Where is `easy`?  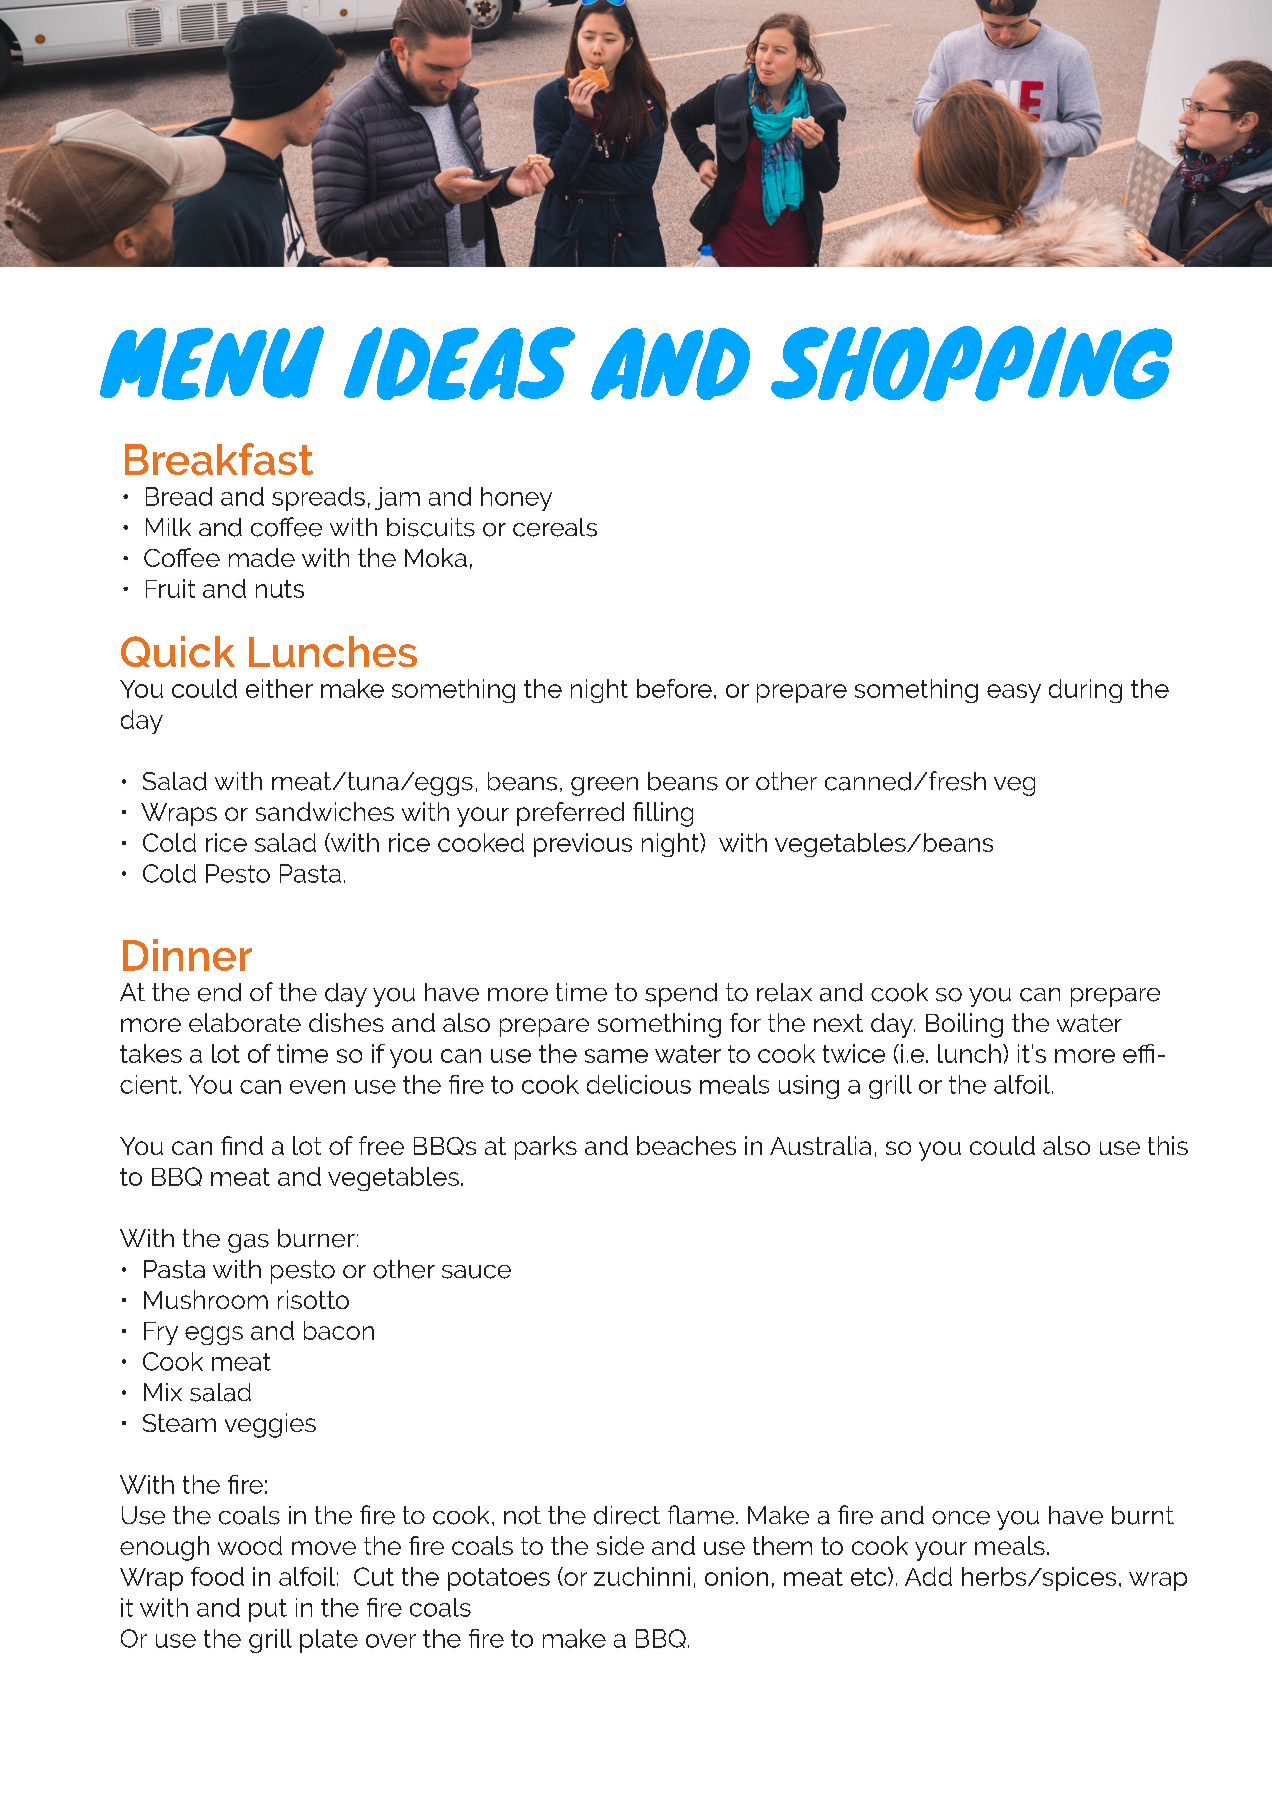 easy is located at coordinates (1014, 693).
